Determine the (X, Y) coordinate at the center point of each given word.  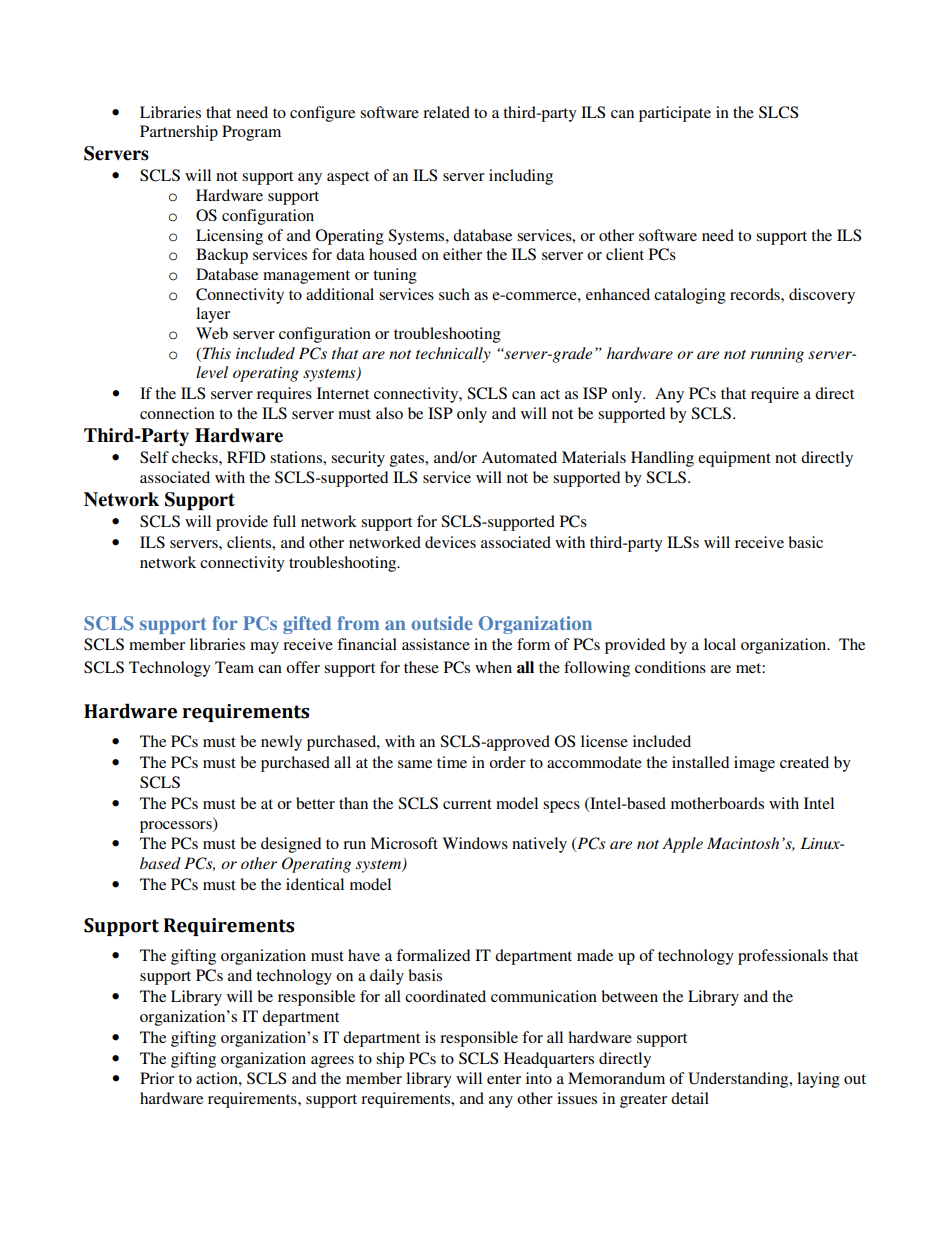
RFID (246, 457)
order (507, 762)
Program (251, 133)
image (754, 764)
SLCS (778, 112)
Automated (519, 457)
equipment (734, 459)
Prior (157, 1078)
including (521, 177)
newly (281, 743)
